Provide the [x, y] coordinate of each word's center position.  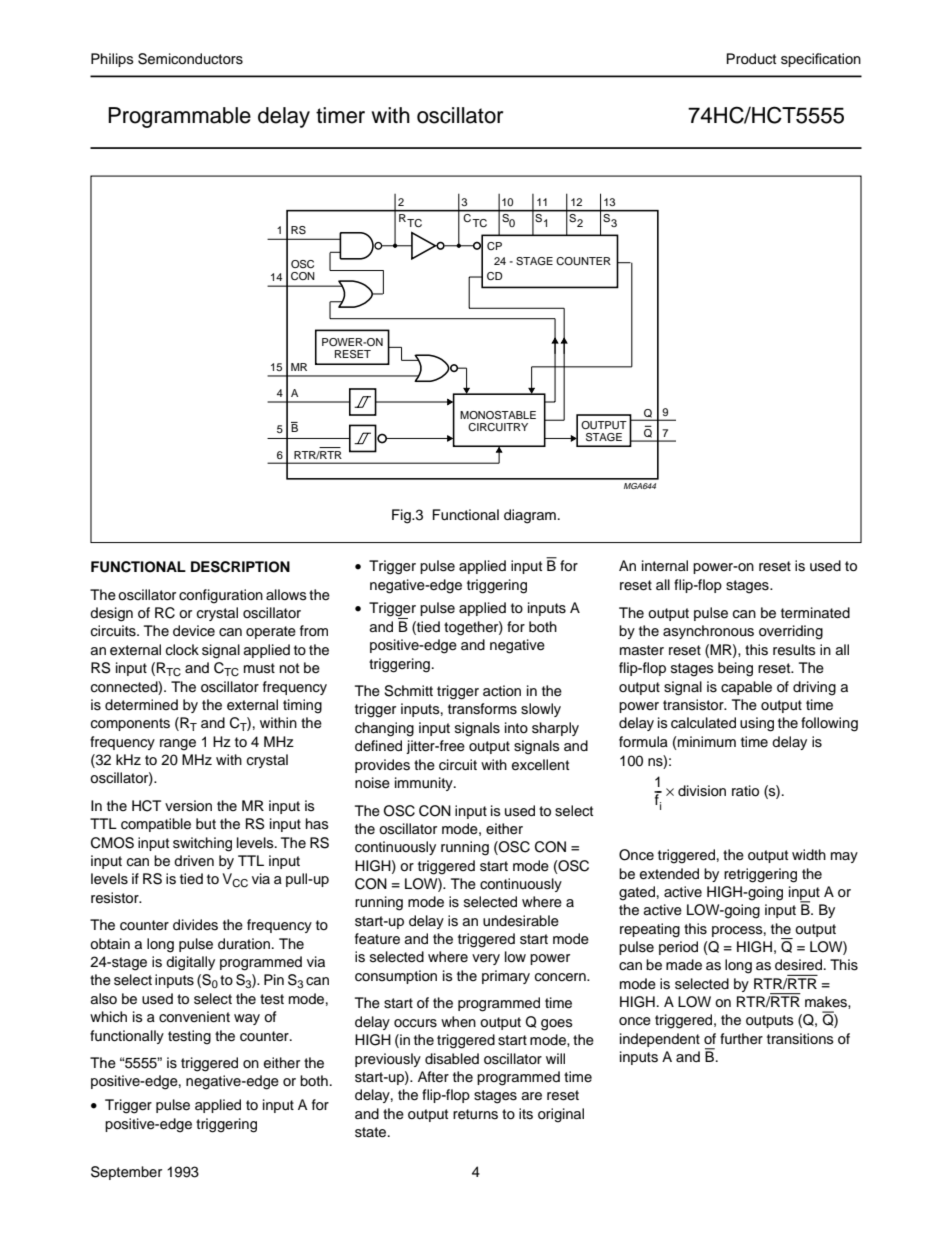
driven [194, 860]
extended [669, 874]
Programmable [179, 117]
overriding [791, 632]
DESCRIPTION [240, 567]
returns [475, 1114]
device [194, 631]
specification [821, 60]
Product [751, 59]
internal [665, 566]
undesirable [521, 921]
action [502, 690]
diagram [530, 516]
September [126, 1173]
